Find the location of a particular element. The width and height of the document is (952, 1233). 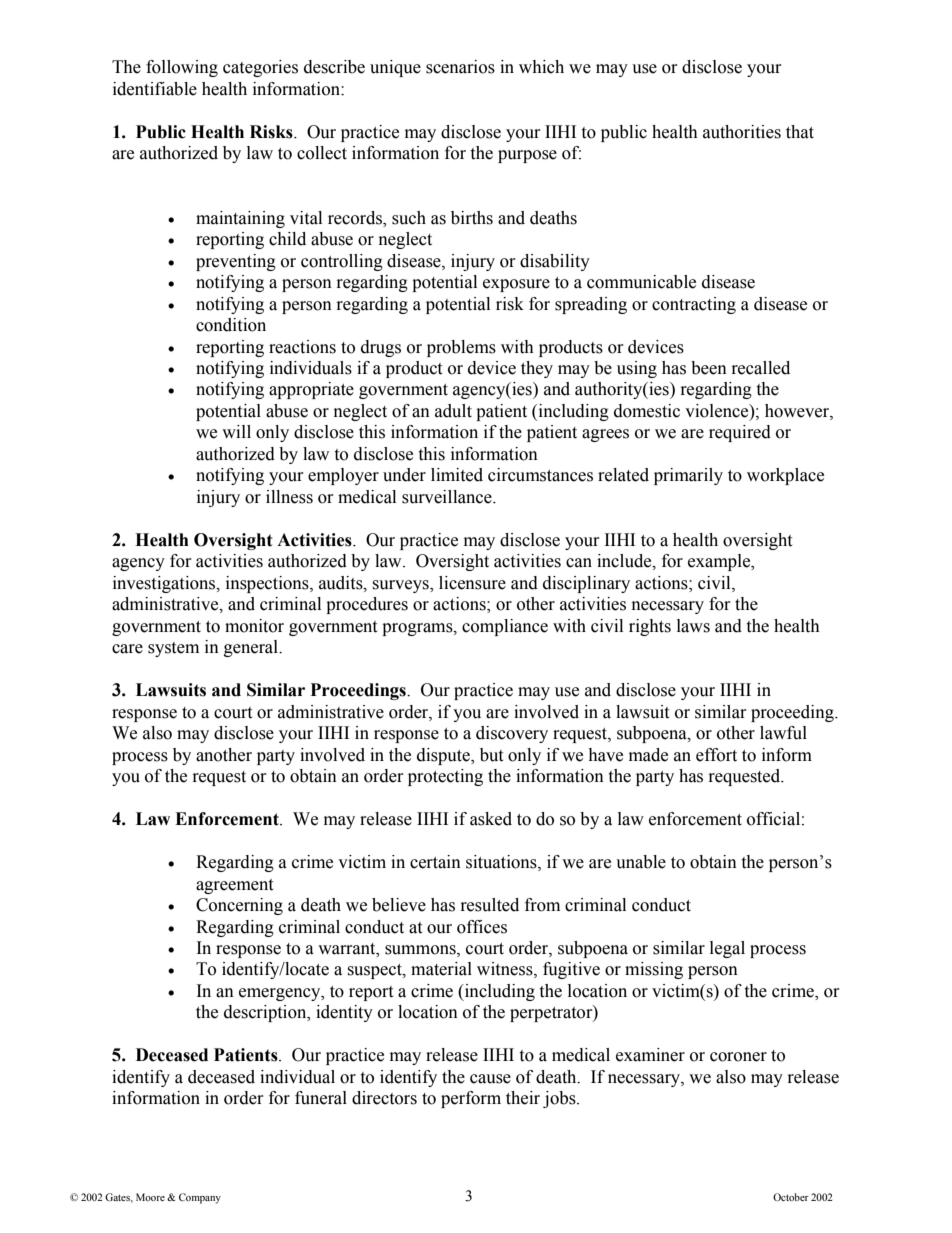

agreement is located at coordinates (234, 886).
